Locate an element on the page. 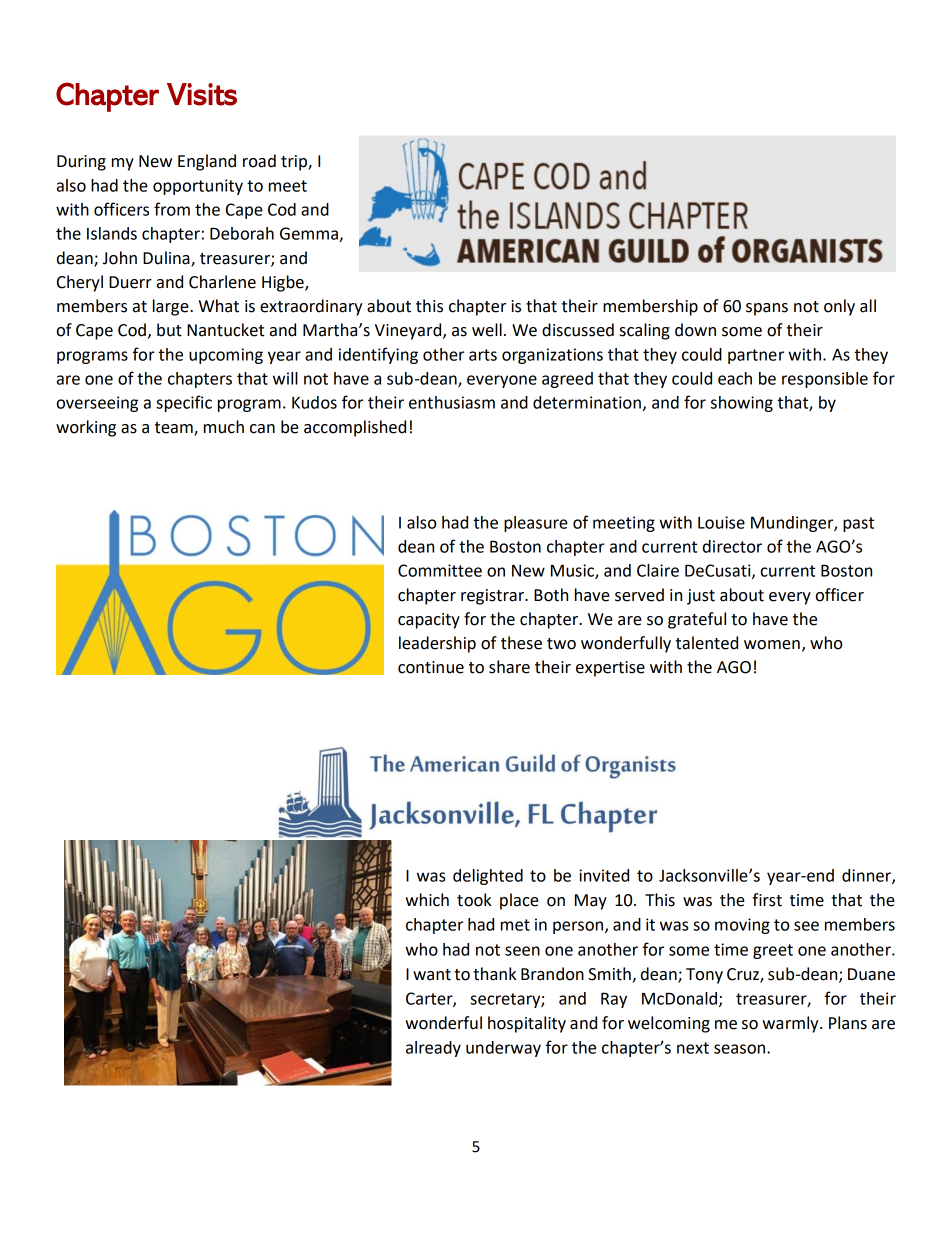  arts is located at coordinates (483, 355).
